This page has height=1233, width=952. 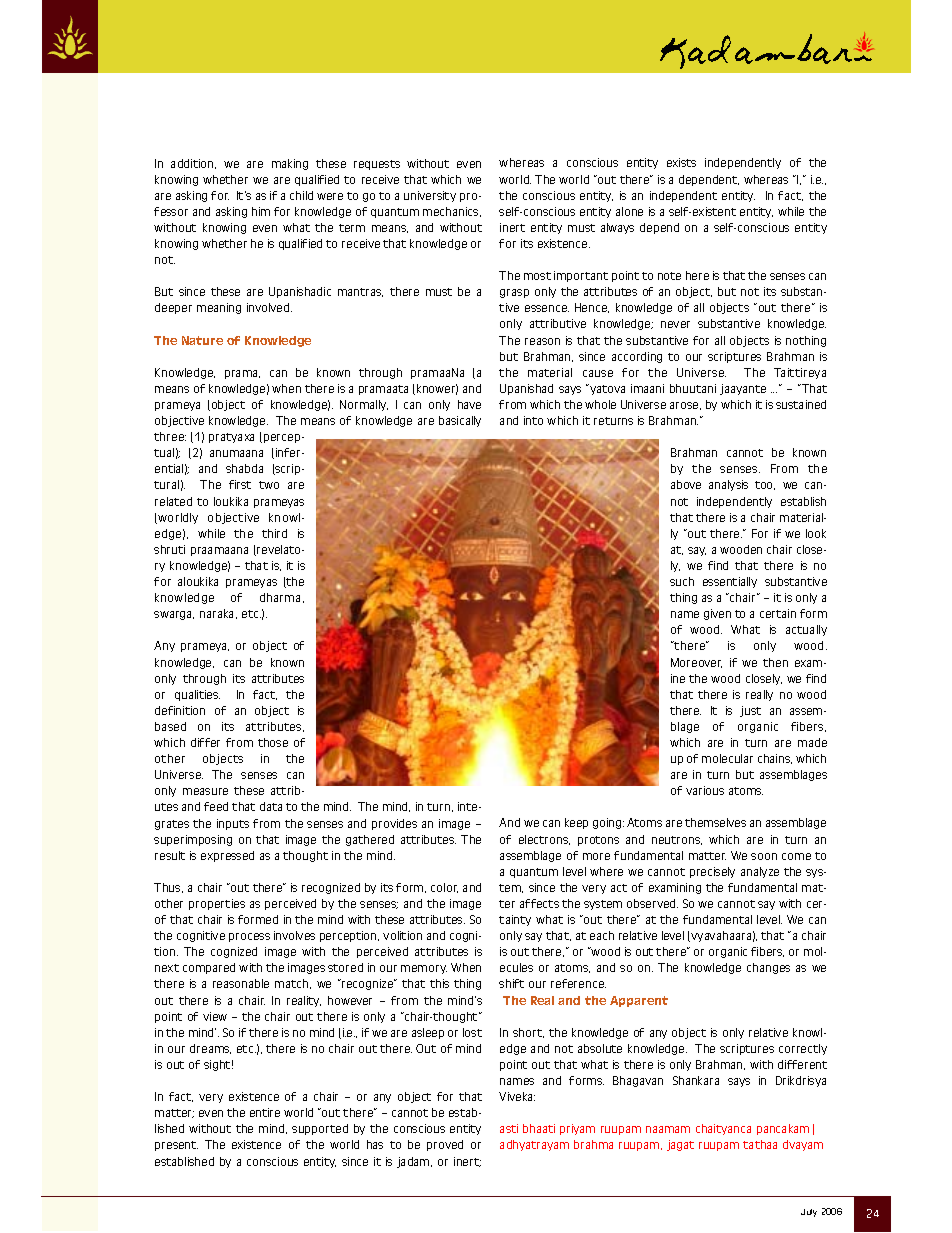 I want to click on exists, so click(x=681, y=162).
